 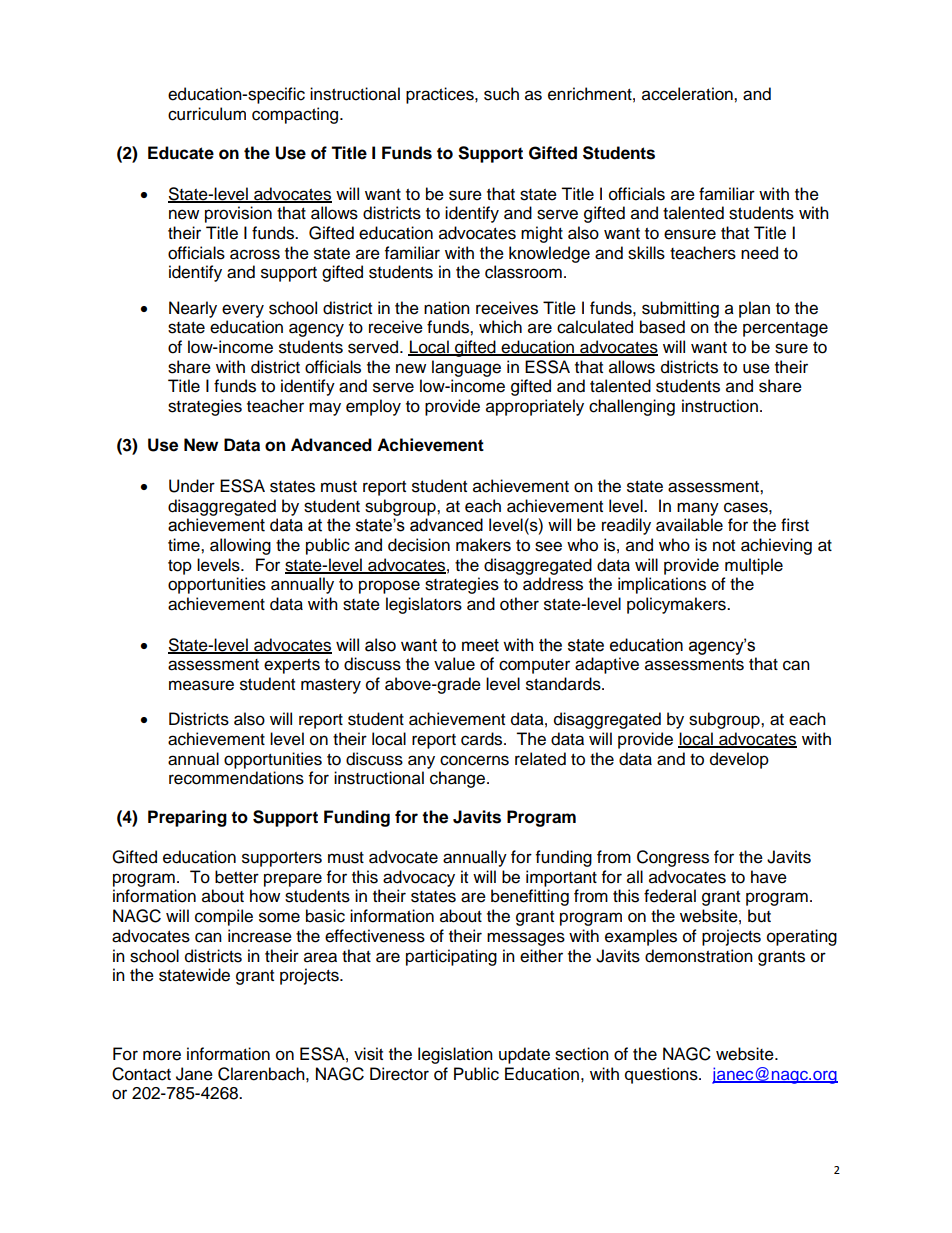 I want to click on cards, so click(x=483, y=739).
